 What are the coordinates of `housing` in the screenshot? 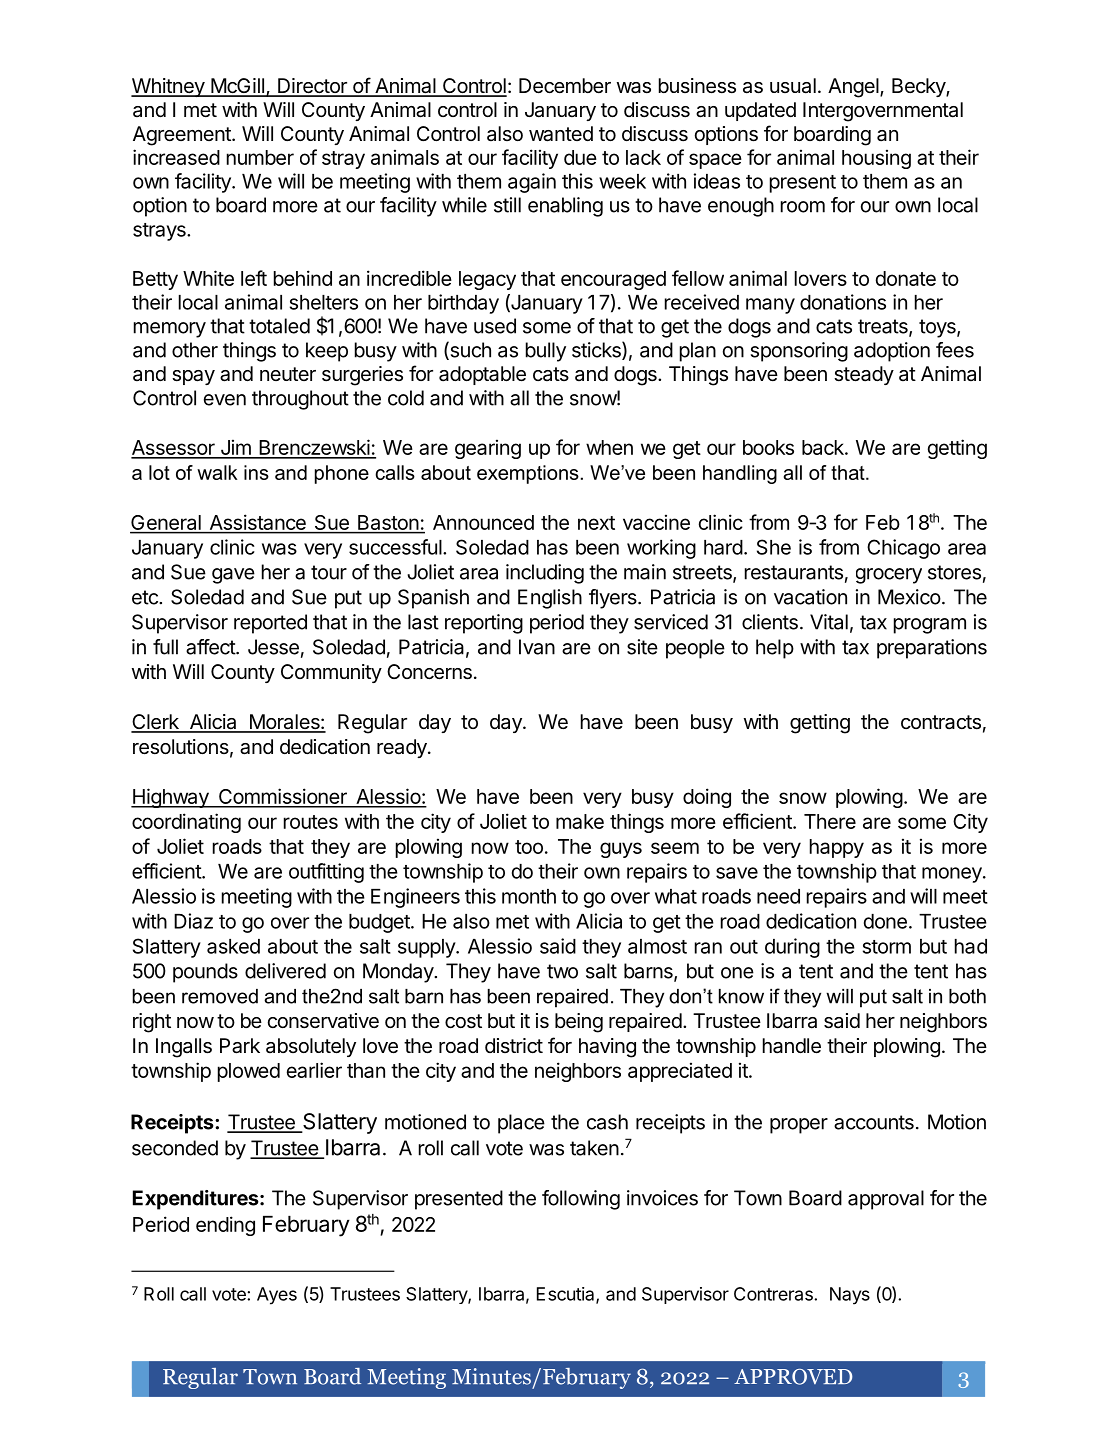 It's located at (876, 159).
